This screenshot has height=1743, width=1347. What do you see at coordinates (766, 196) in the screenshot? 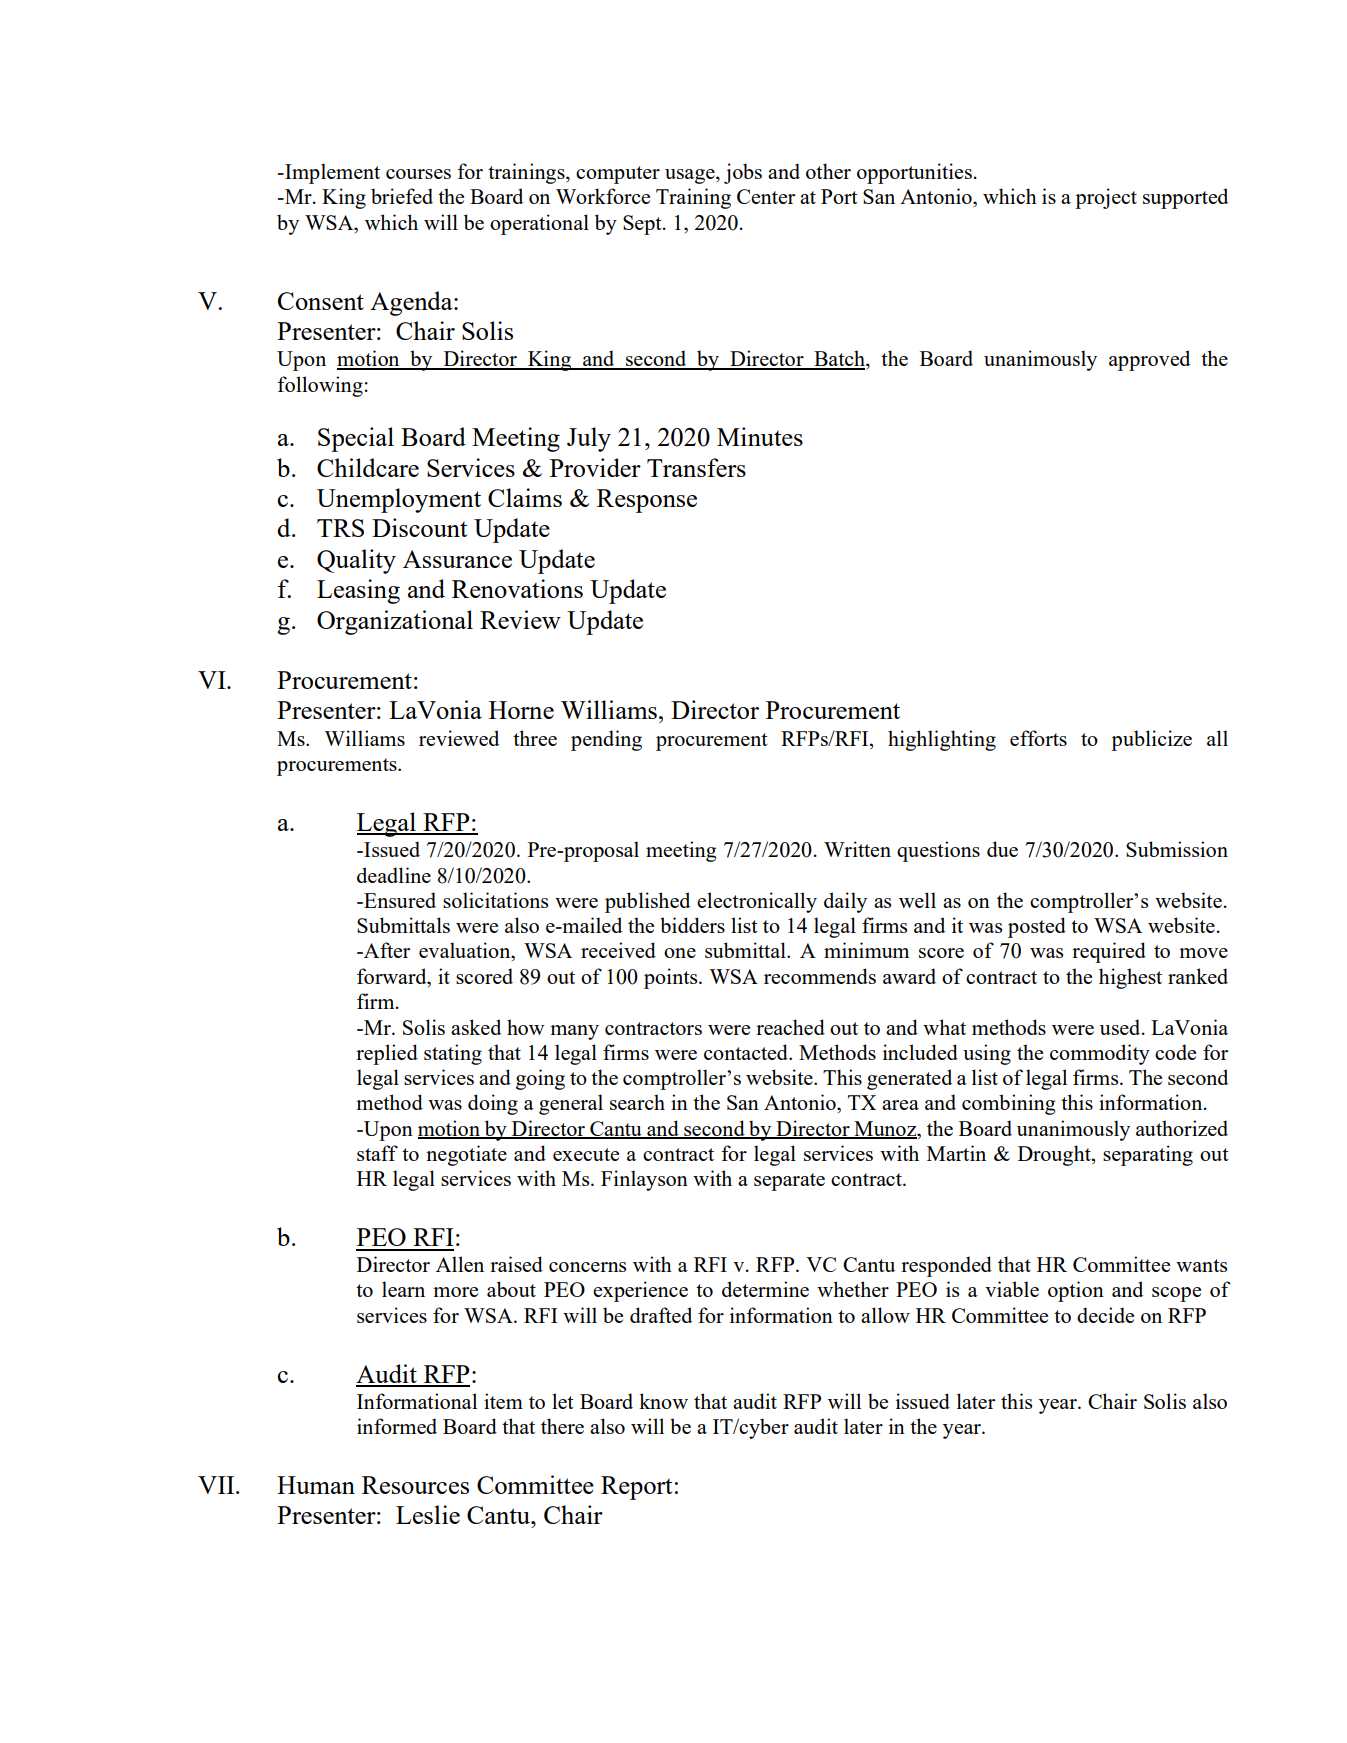
I see `Center` at bounding box center [766, 196].
